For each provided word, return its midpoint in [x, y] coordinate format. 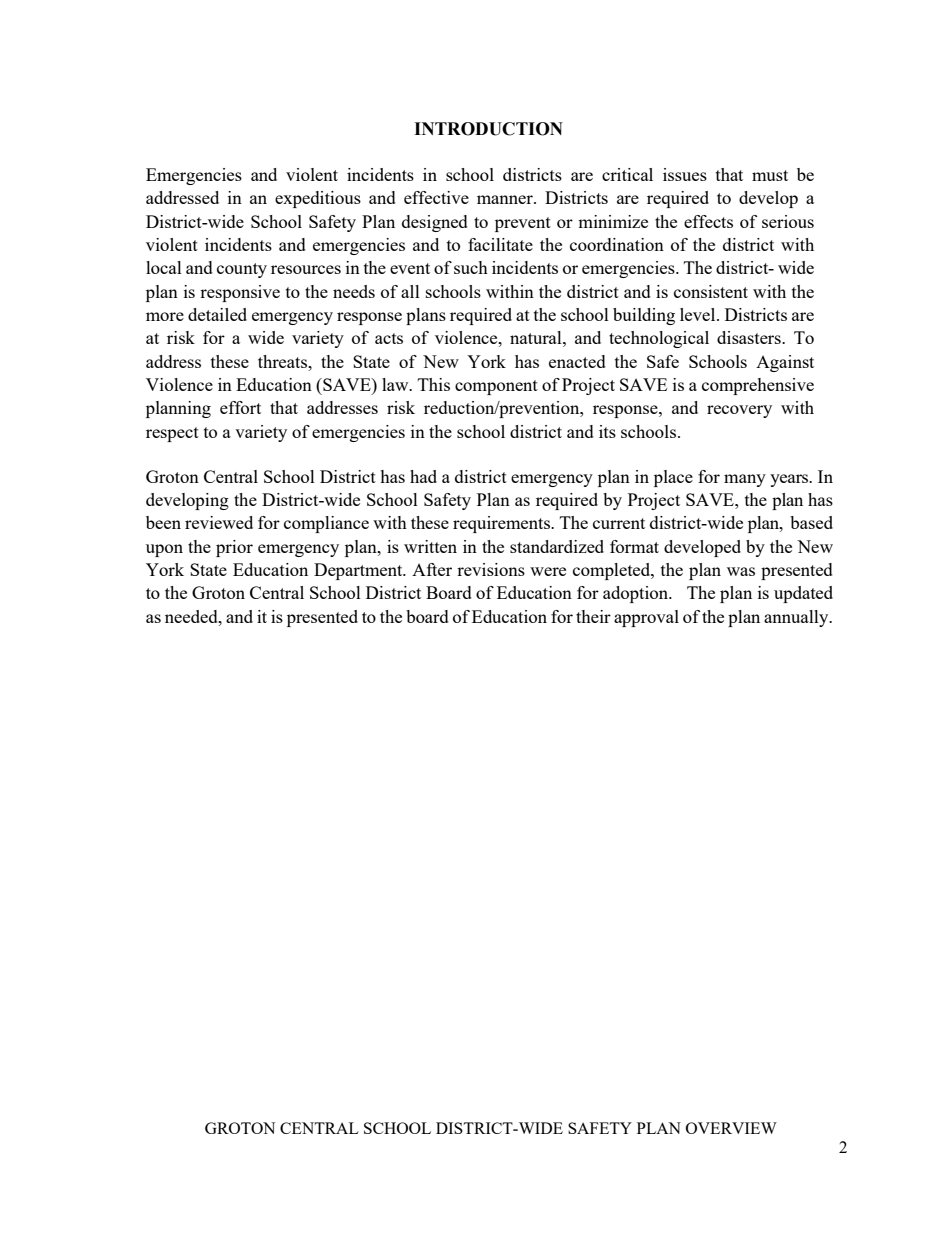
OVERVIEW [731, 1128]
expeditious [318, 199]
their [593, 616]
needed [192, 616]
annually [797, 618]
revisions [491, 569]
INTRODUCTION [488, 129]
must [770, 175]
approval [646, 618]
